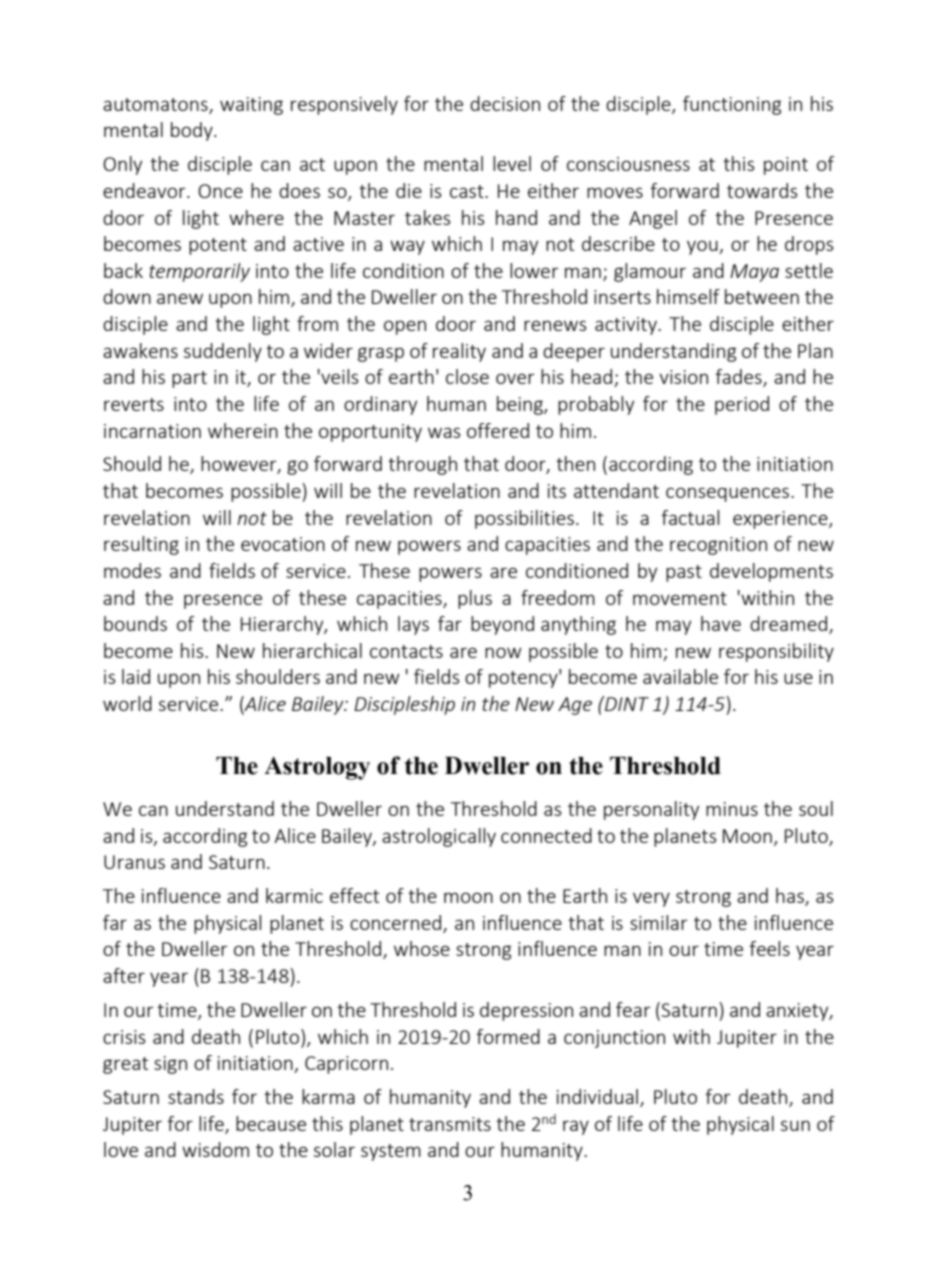 This screenshot has height=1288, width=927. I want to click on transmits, so click(450, 1124).
